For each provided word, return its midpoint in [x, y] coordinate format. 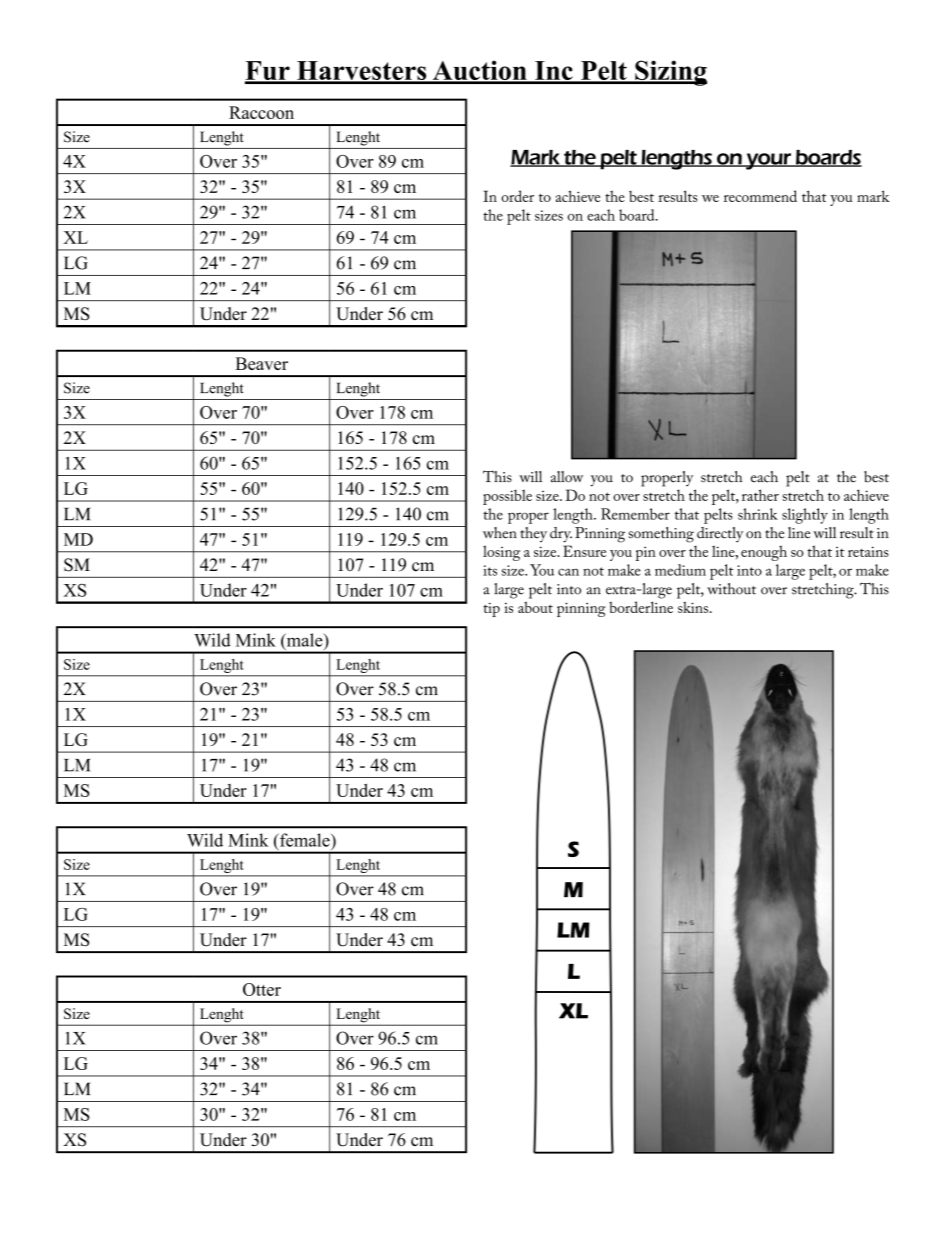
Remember [635, 514]
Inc [554, 72]
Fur [268, 72]
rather [760, 495]
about [535, 607]
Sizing [670, 73]
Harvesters [362, 72]
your [769, 161]
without [731, 589]
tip [491, 610]
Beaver [261, 363]
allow [567, 477]
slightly [805, 516]
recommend [760, 196]
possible [507, 497]
